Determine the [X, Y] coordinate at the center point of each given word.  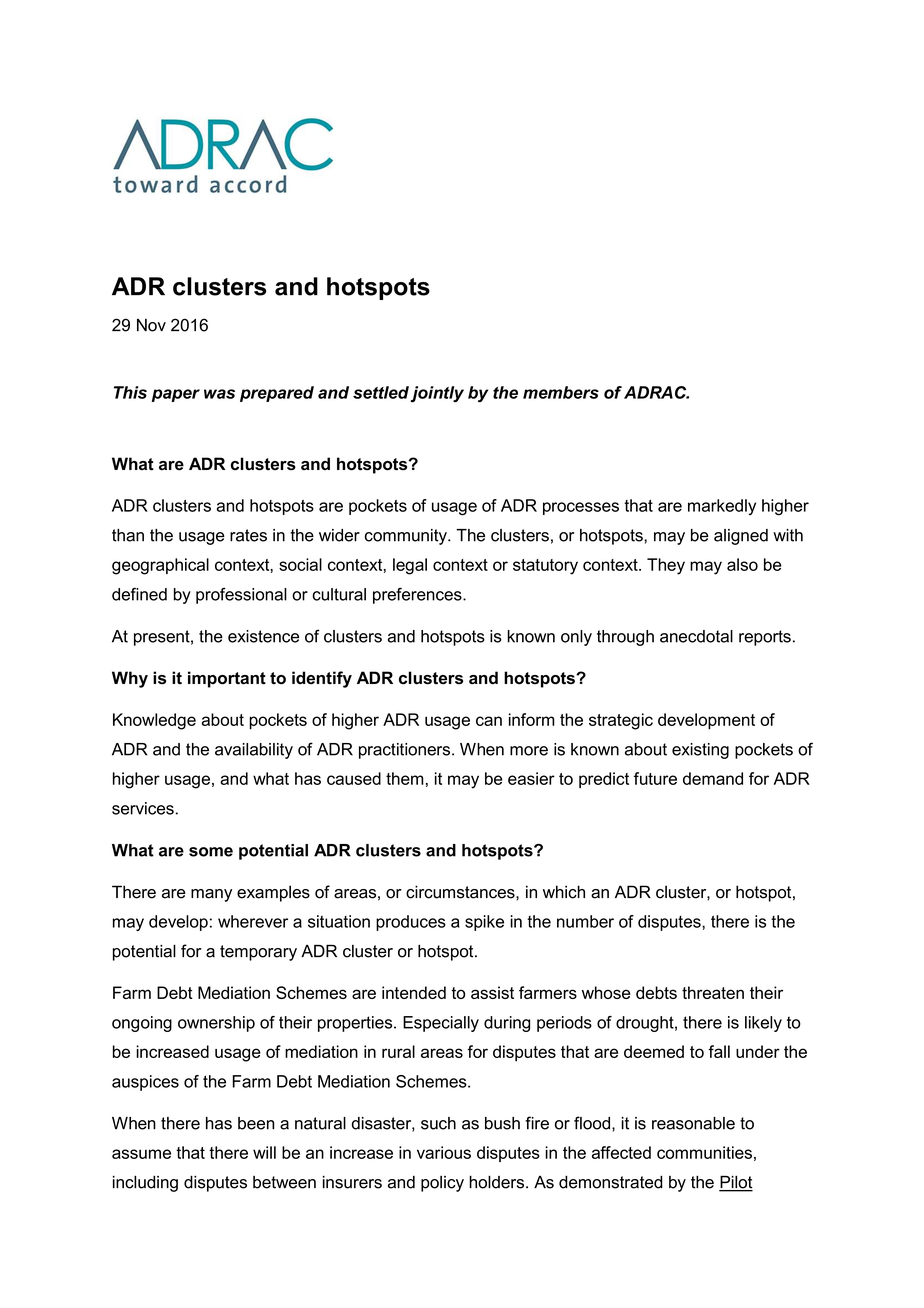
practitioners [406, 751]
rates [248, 535]
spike [484, 923]
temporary [258, 953]
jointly [437, 394]
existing [700, 751]
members [561, 392]
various [444, 1152]
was [219, 394]
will [264, 1152]
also [742, 564]
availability [254, 751]
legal [410, 566]
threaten [713, 992]
